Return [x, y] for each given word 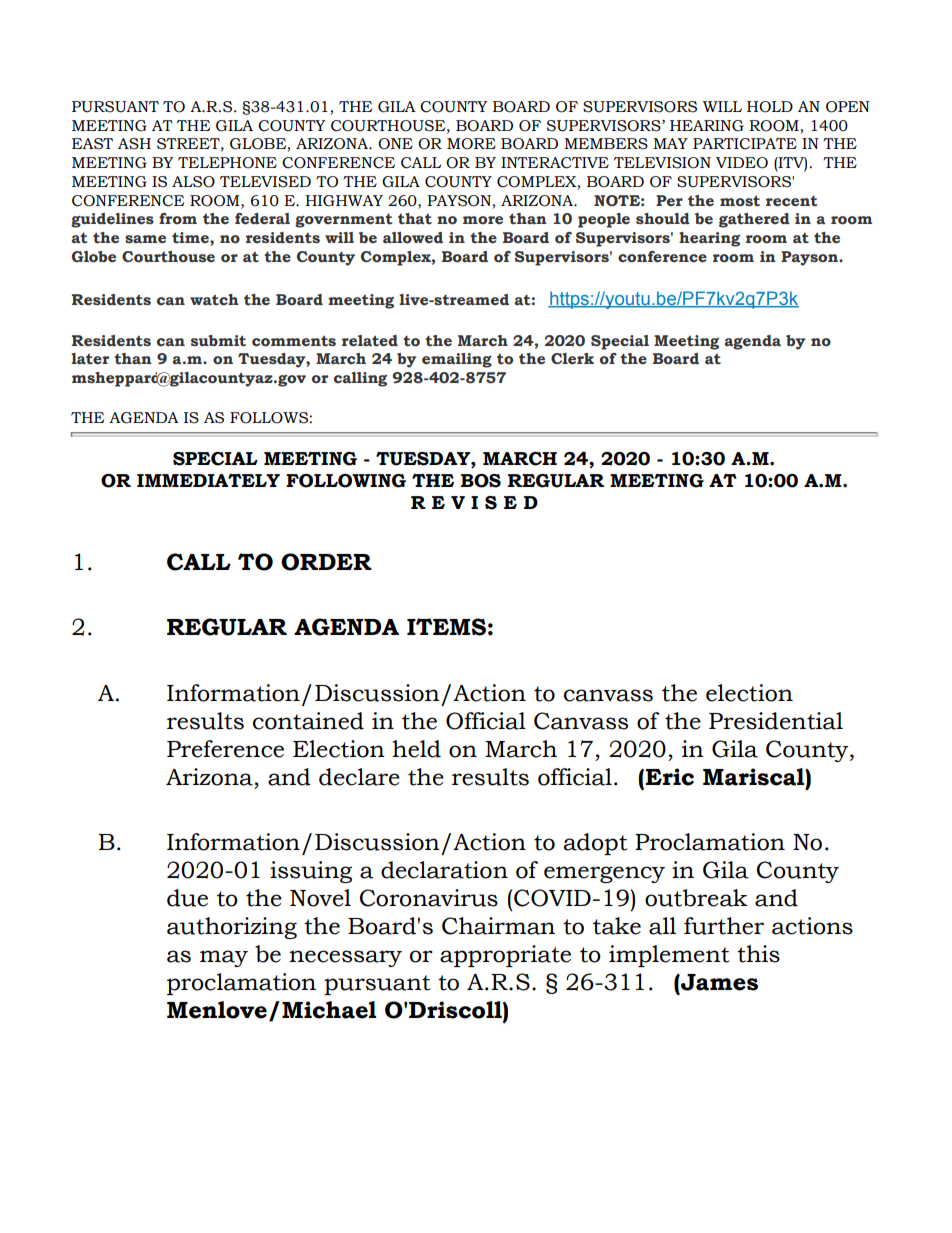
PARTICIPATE [745, 144]
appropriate [505, 956]
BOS [481, 481]
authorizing [232, 928]
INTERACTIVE [555, 163]
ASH [134, 144]
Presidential [776, 721]
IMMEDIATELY [208, 480]
